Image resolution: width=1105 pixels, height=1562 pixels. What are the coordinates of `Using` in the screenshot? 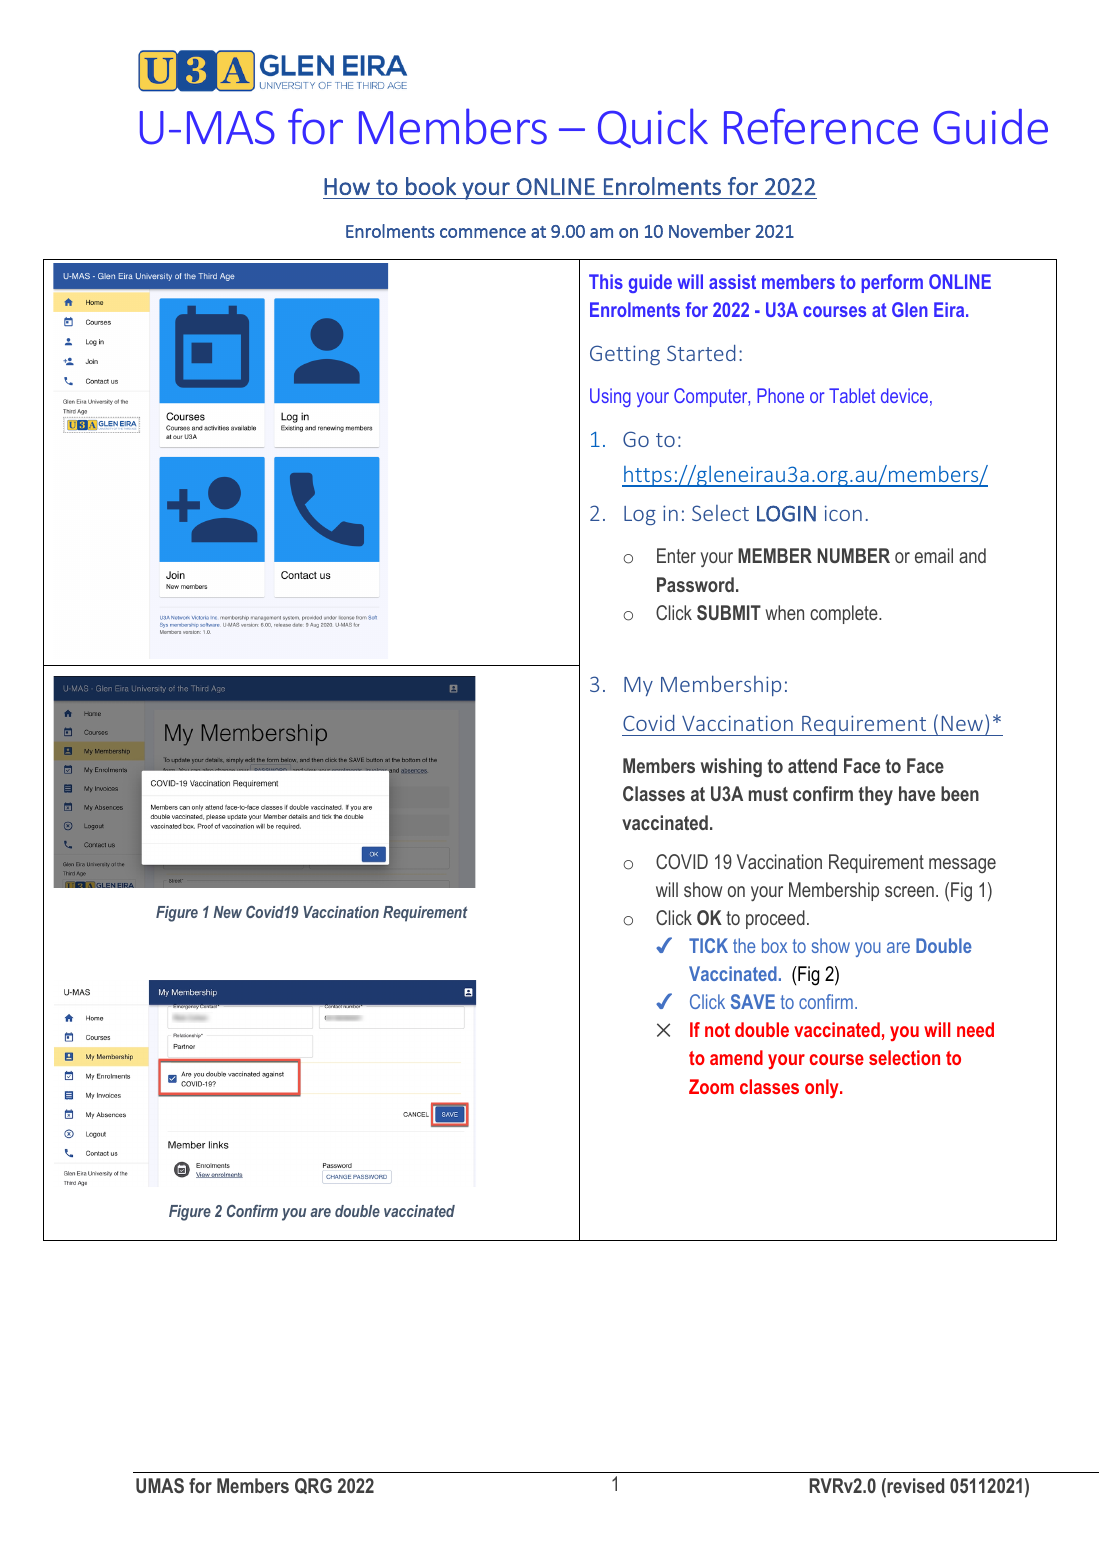 It's located at (610, 397).
